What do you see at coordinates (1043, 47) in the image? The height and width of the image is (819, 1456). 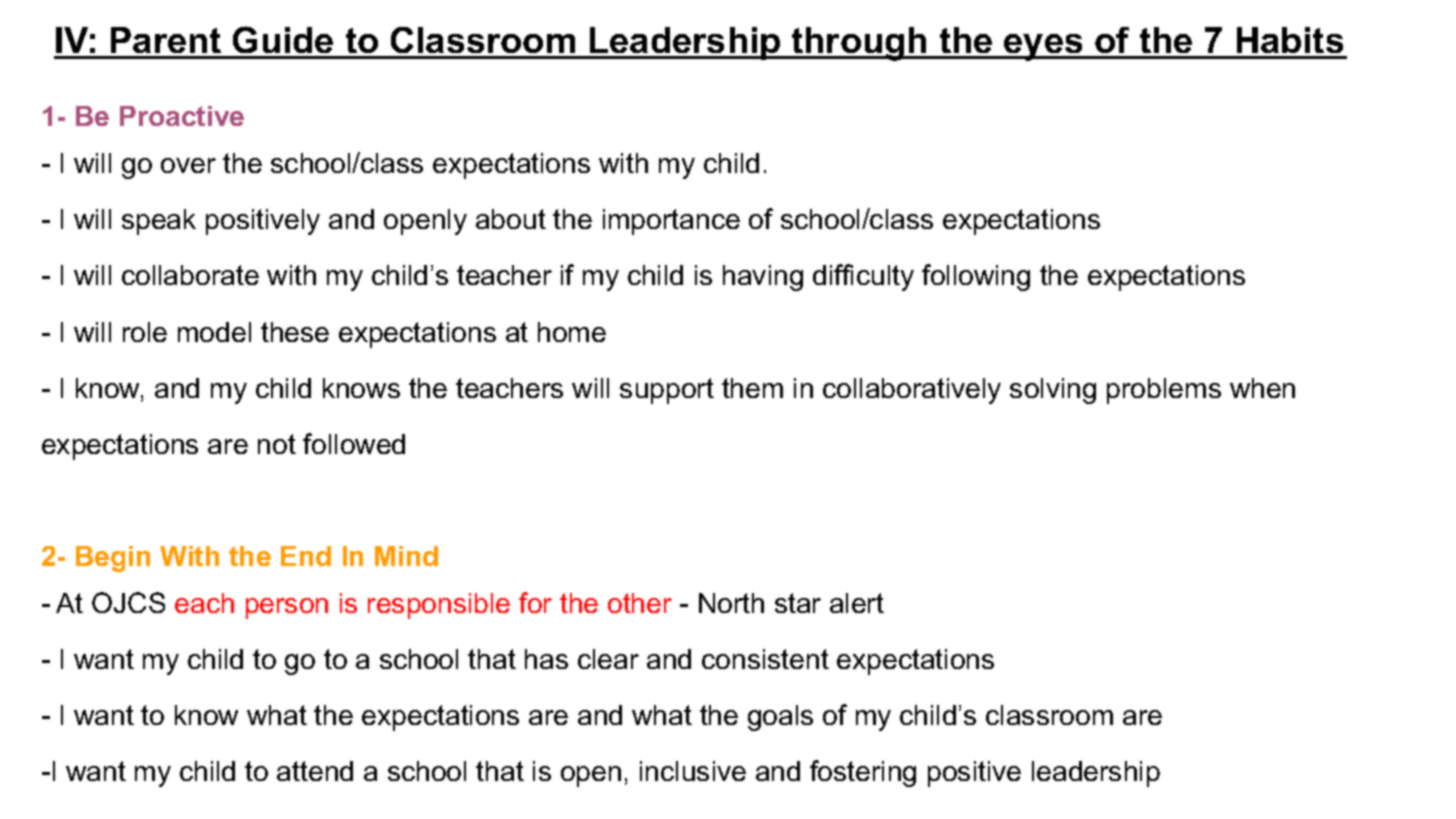 I see `eyes` at bounding box center [1043, 47].
